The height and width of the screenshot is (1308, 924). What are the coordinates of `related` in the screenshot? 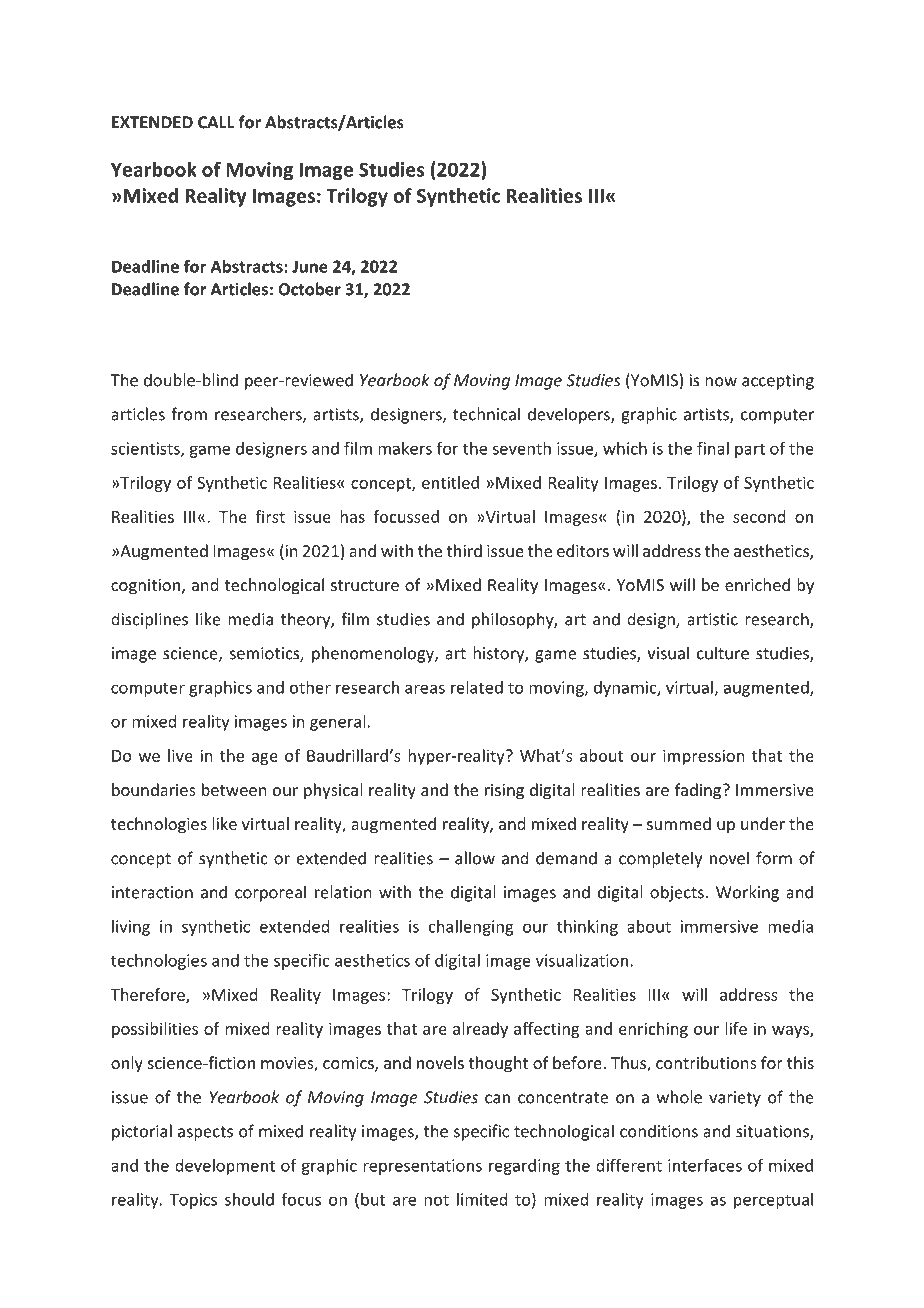 It's located at (477, 687).
